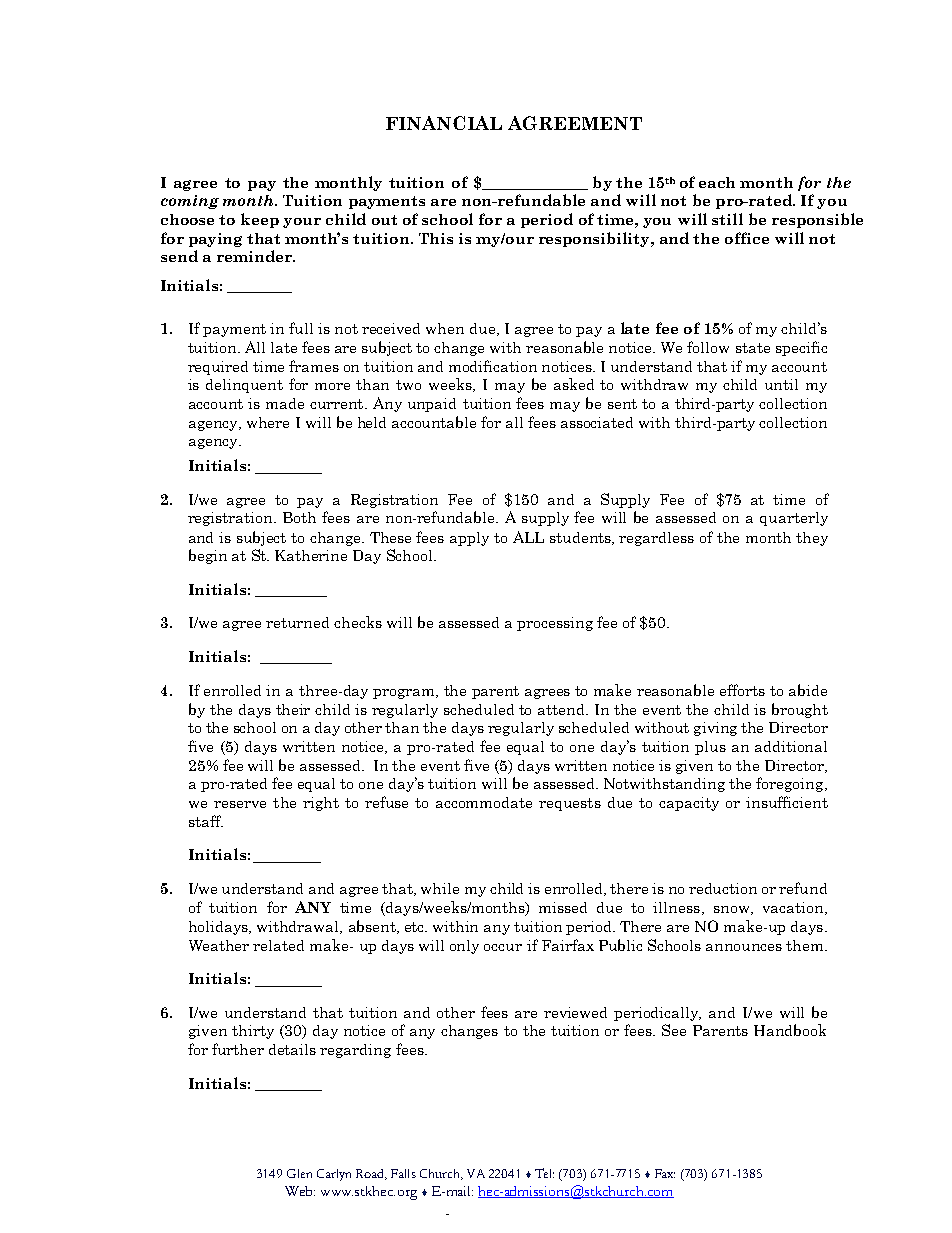  I want to click on keep, so click(260, 220).
